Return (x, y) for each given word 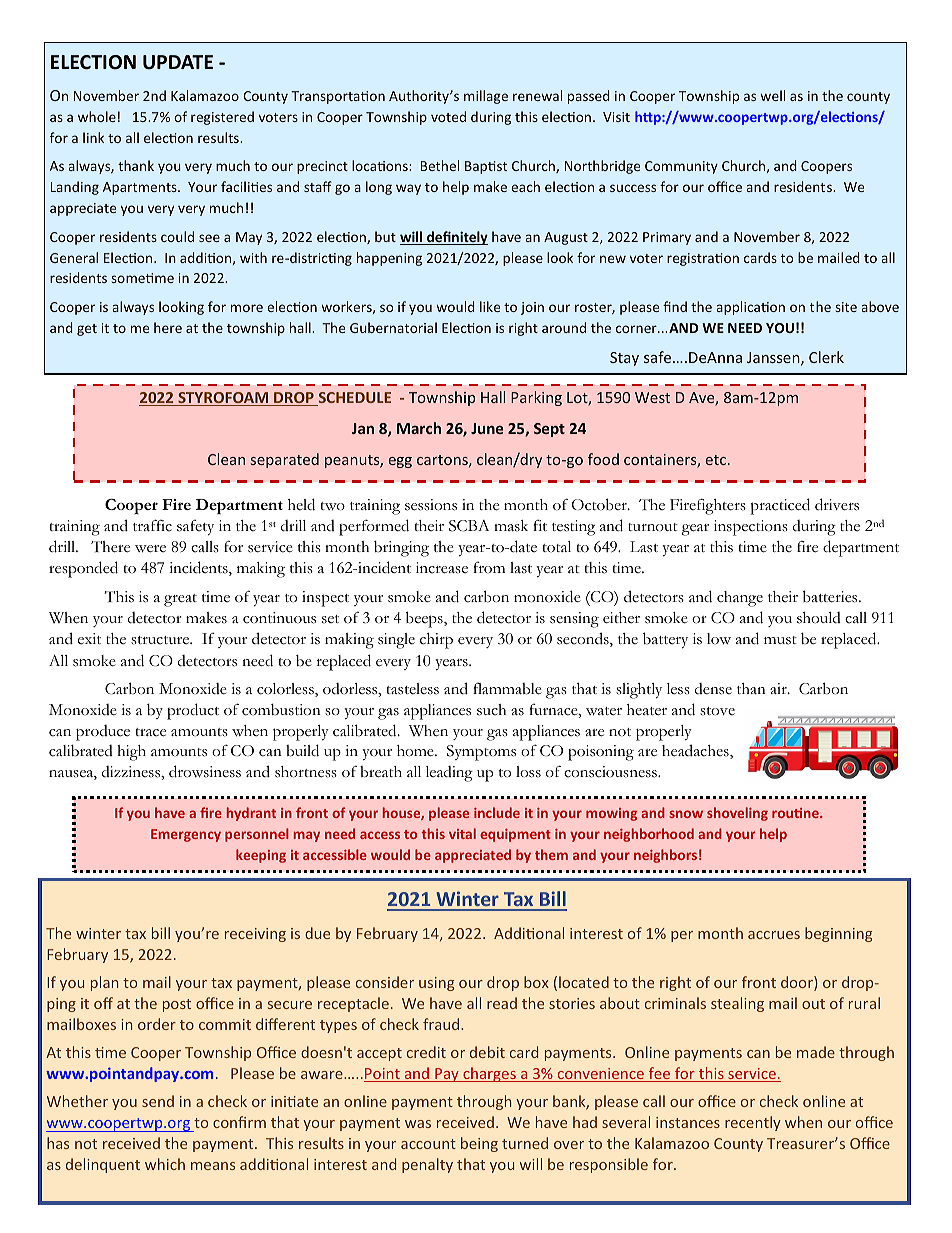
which (165, 1164)
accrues (774, 935)
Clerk (826, 357)
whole (97, 116)
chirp (436, 641)
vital (462, 833)
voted (448, 116)
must (780, 640)
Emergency (186, 835)
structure (161, 640)
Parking (536, 398)
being (479, 1144)
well (772, 95)
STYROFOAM (223, 399)
